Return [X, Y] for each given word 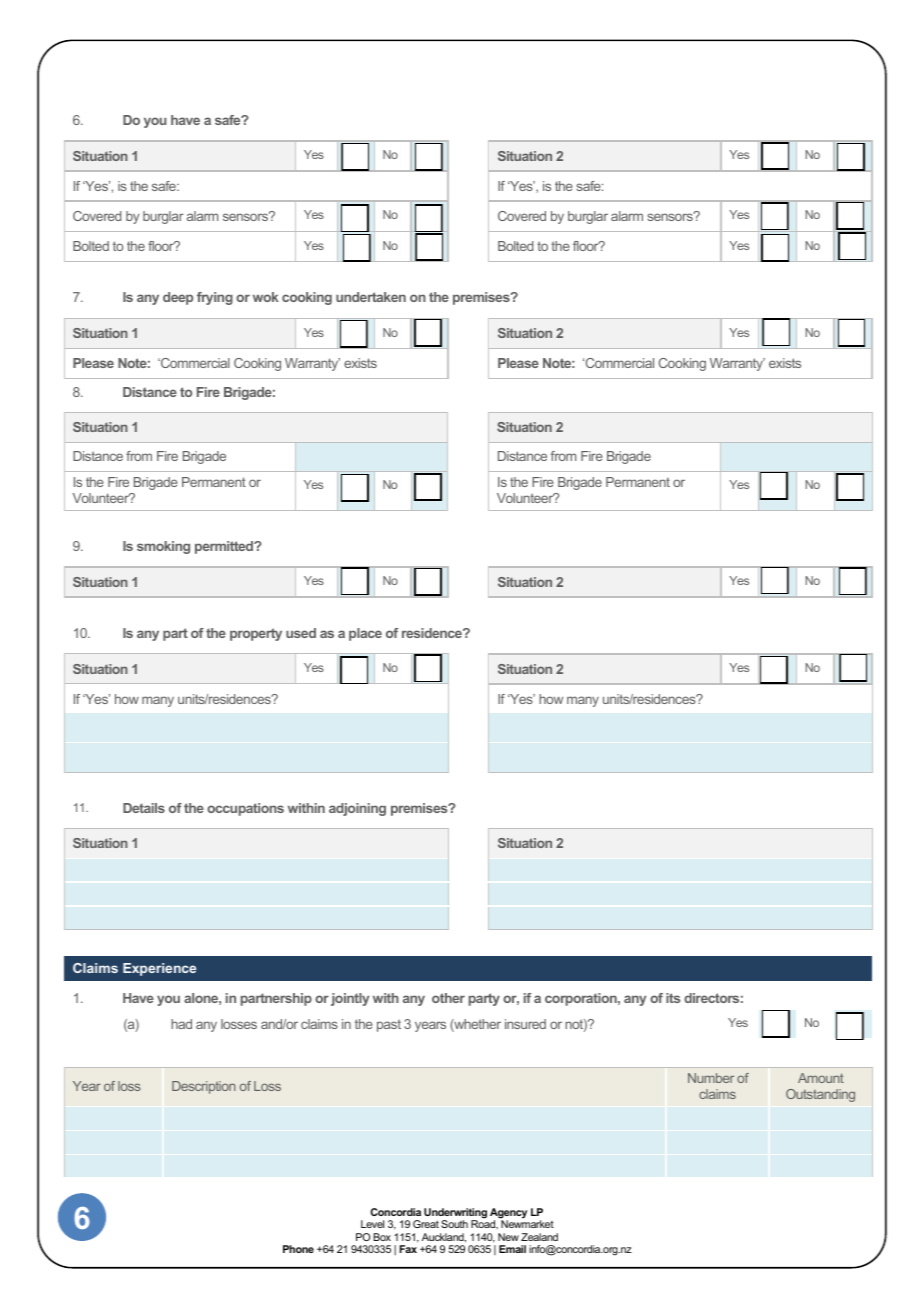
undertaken [371, 297]
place [365, 634]
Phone [298, 1249]
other [448, 998]
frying [215, 298]
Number [711, 1078]
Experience [159, 969]
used [301, 633]
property [256, 634]
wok [266, 297]
